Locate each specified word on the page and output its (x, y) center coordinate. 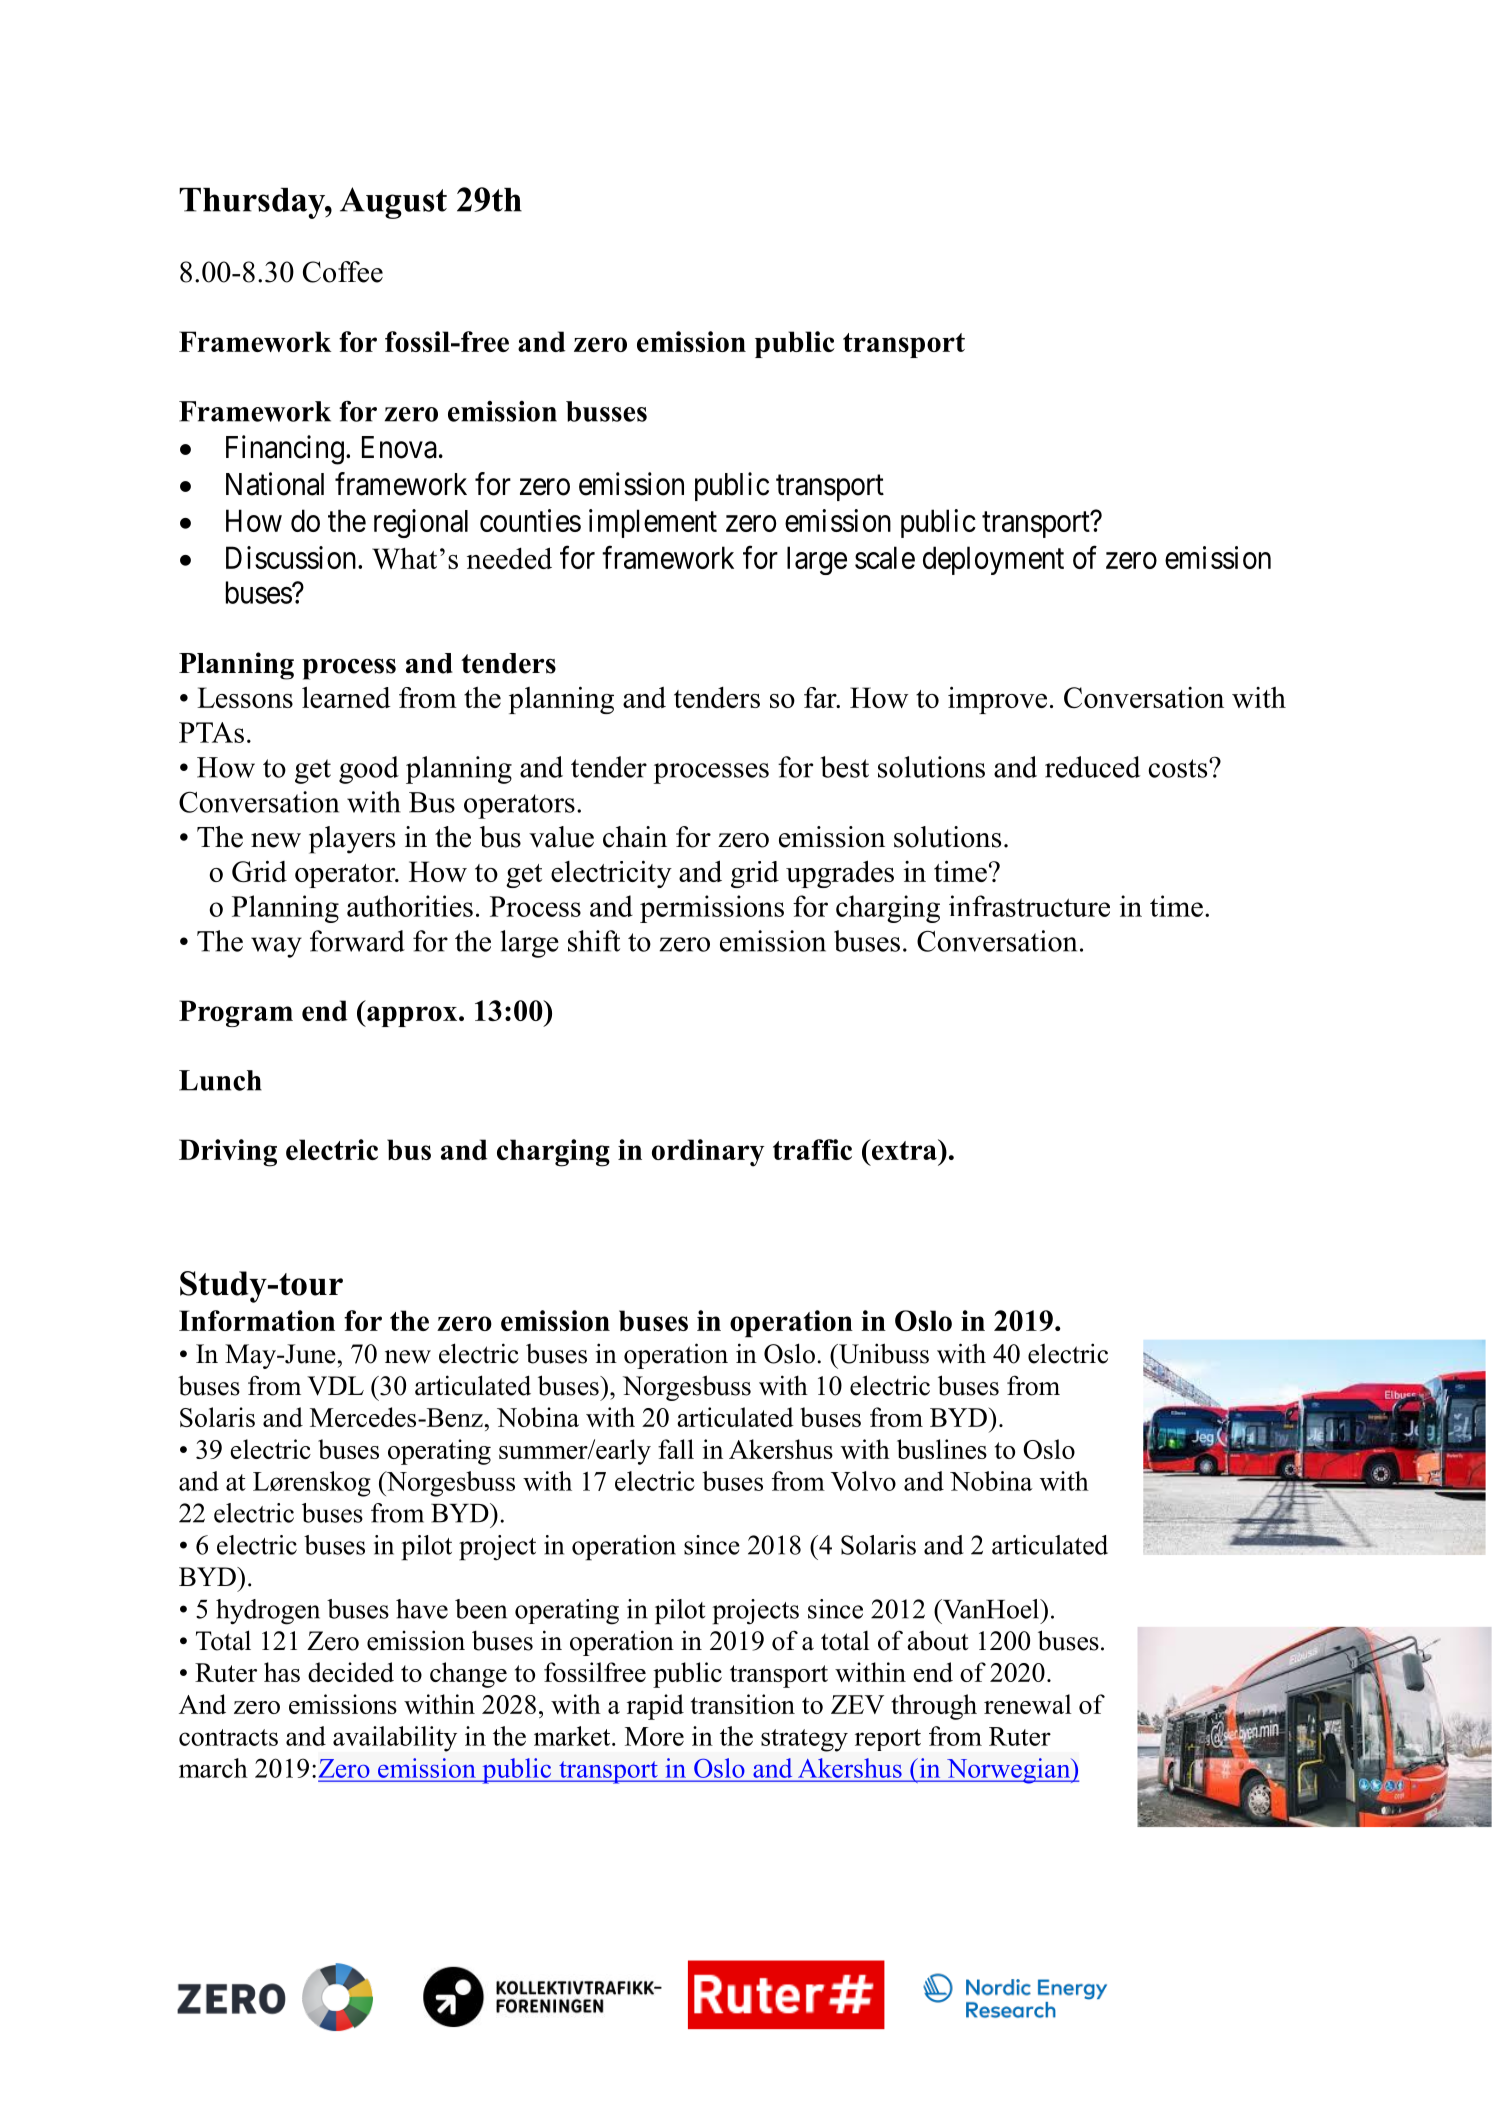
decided (351, 1672)
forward (357, 941)
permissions (712, 909)
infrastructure (1029, 906)
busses (606, 411)
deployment (993, 560)
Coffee (343, 272)
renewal (1028, 1704)
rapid (655, 1707)
